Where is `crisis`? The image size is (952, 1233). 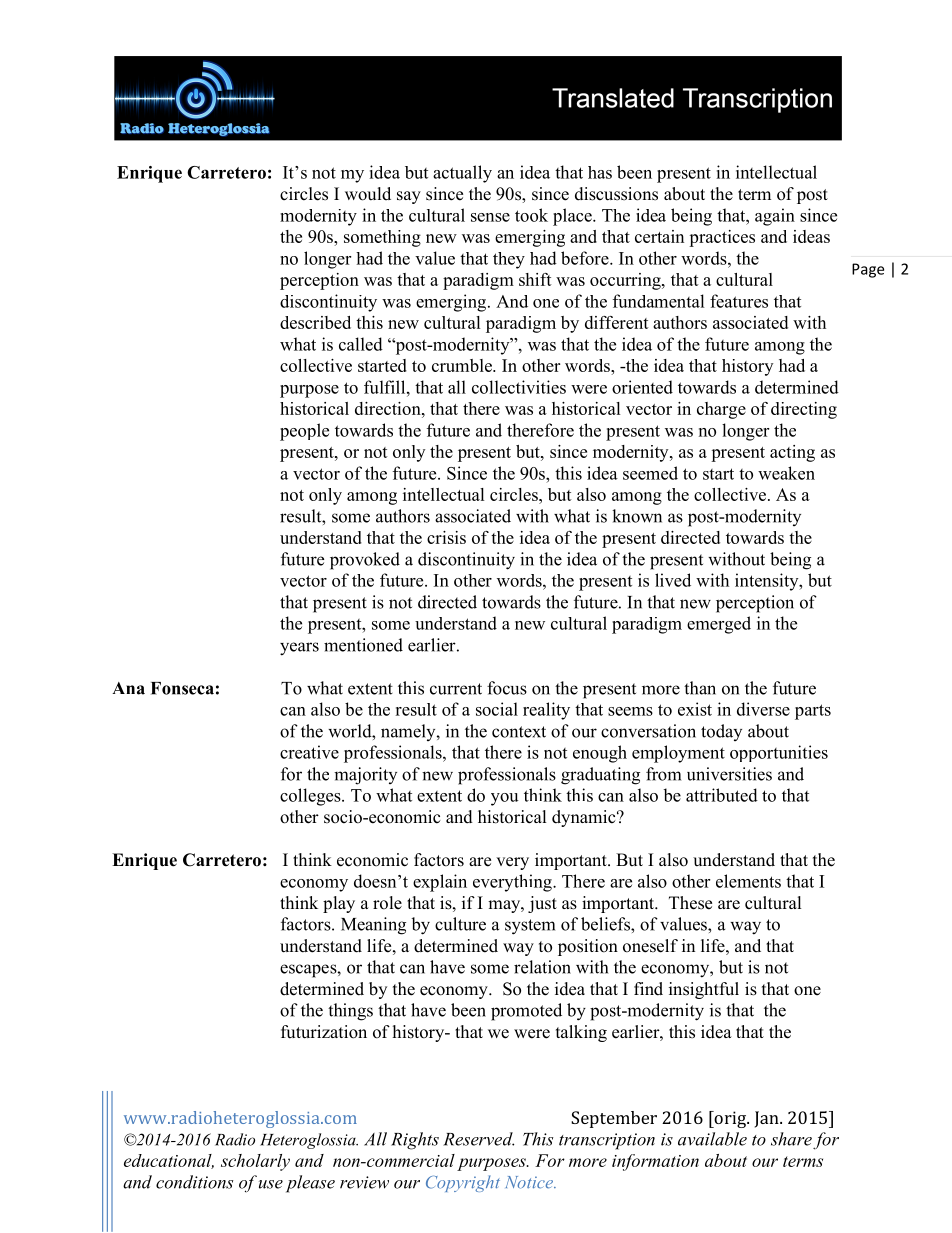
crisis is located at coordinates (446, 537).
